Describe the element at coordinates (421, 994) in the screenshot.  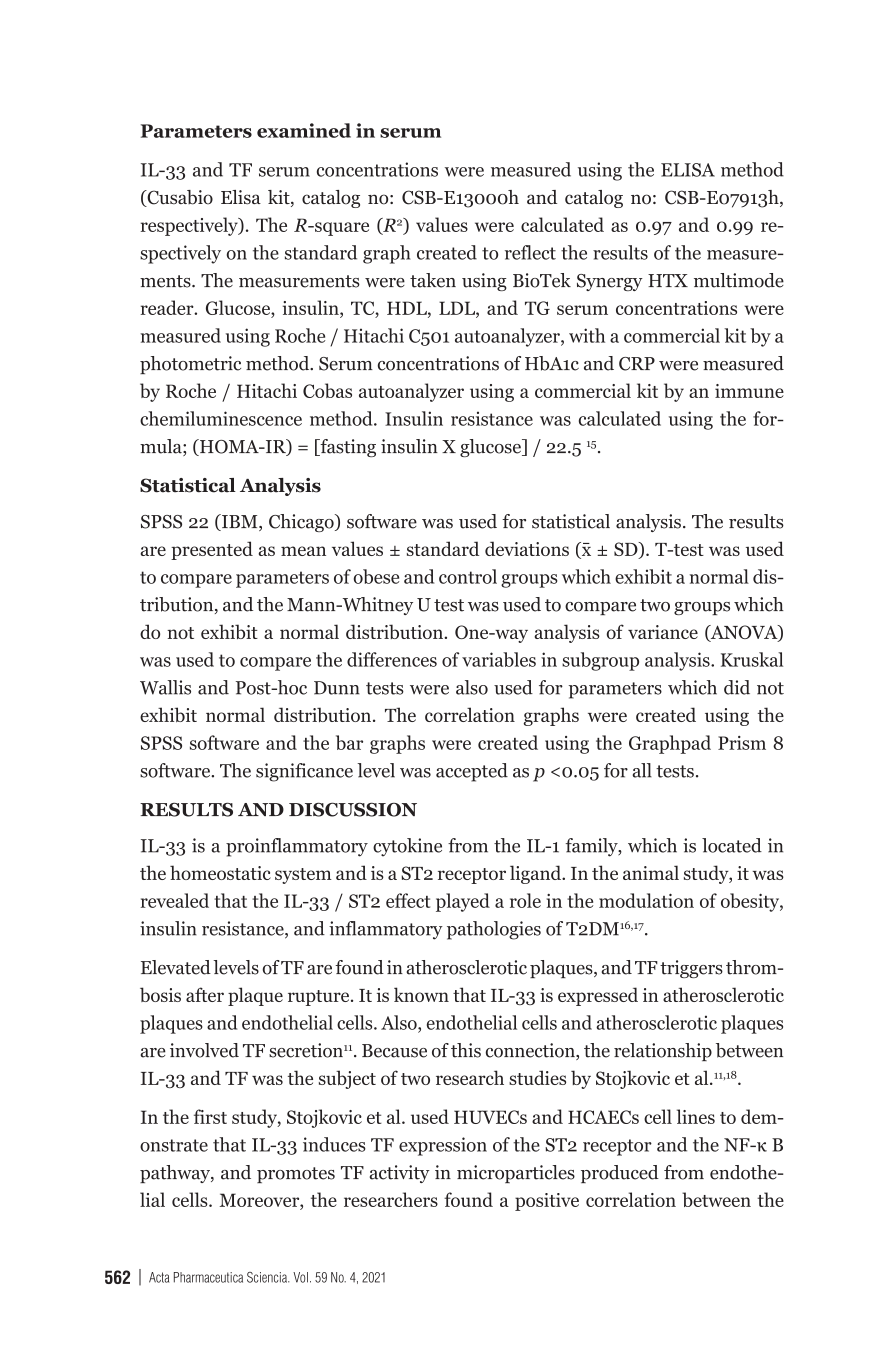
I see `known` at that location.
